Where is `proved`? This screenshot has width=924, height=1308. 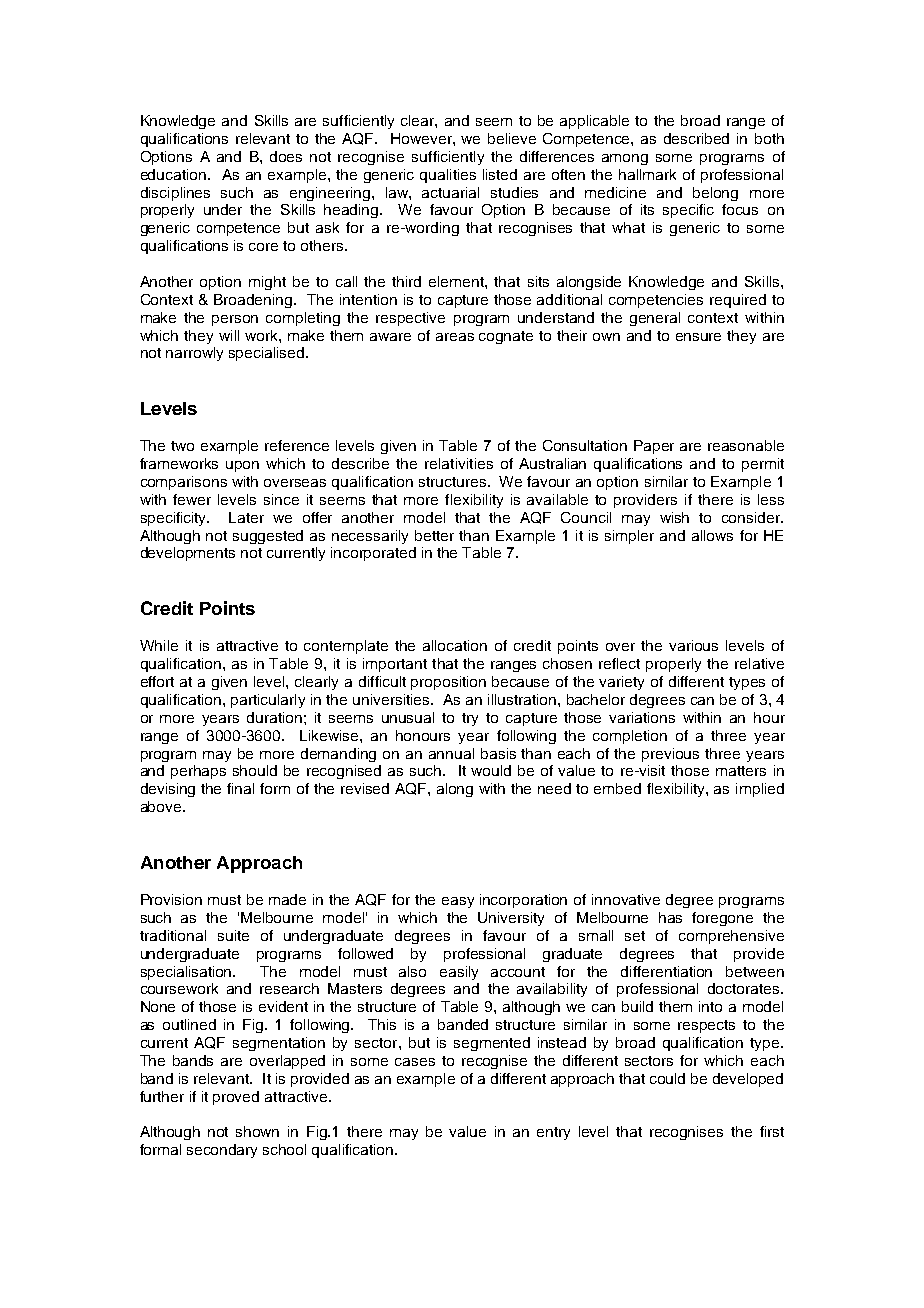 proved is located at coordinates (236, 1098).
